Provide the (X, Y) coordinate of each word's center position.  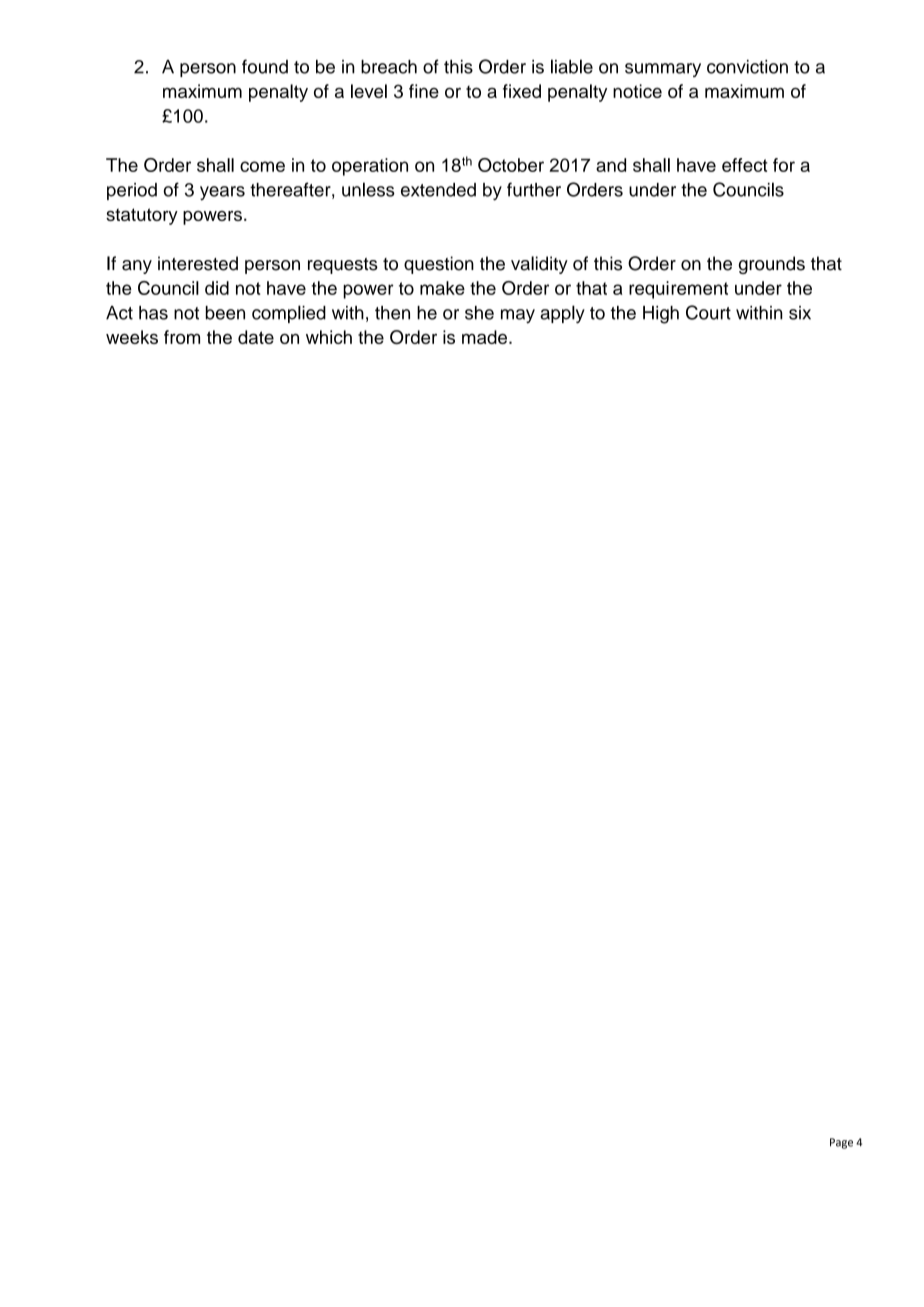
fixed (522, 91)
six (800, 313)
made (484, 337)
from (182, 337)
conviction (747, 67)
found (265, 66)
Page (841, 1143)
